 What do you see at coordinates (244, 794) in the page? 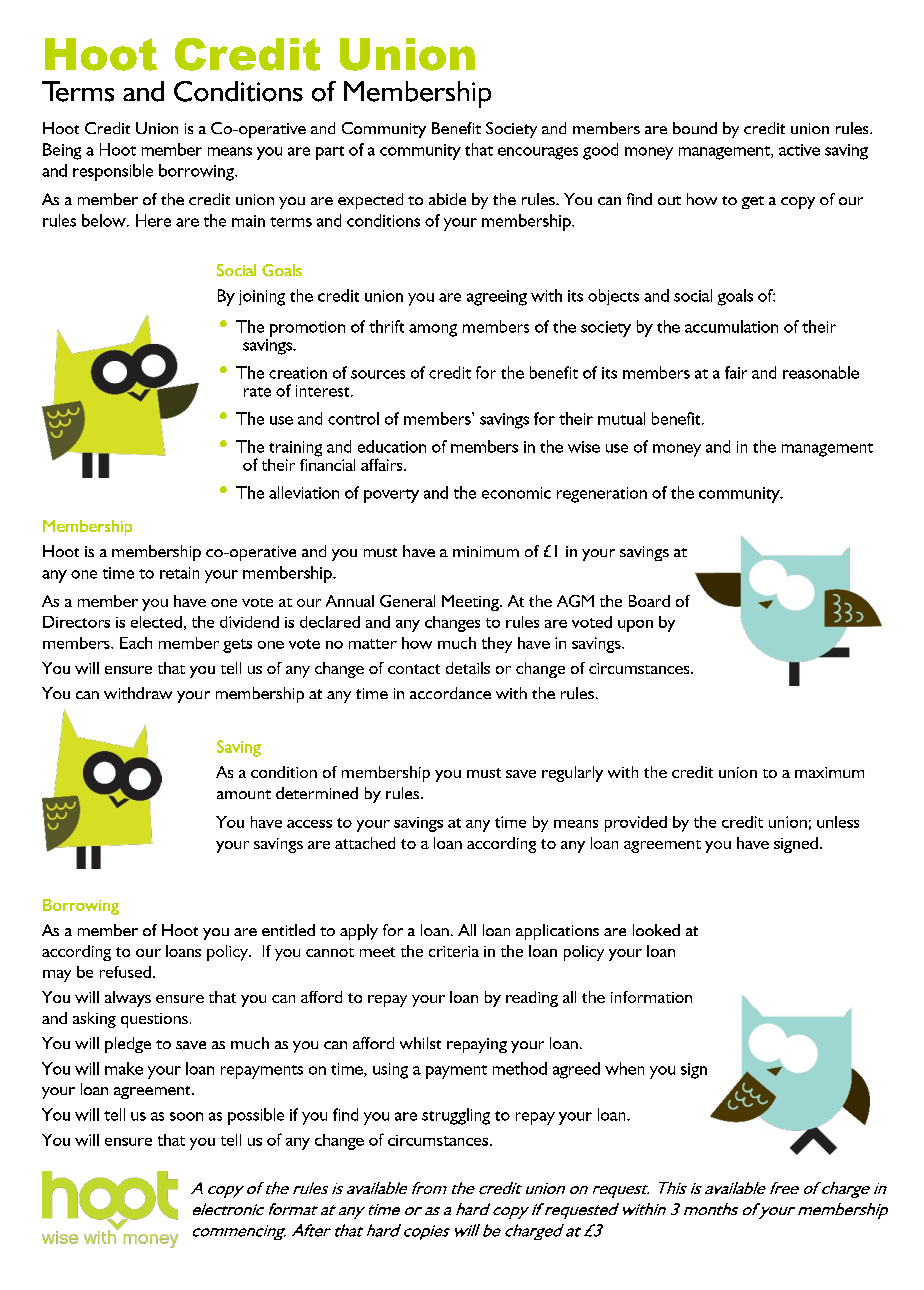
I see `amount` at bounding box center [244, 794].
